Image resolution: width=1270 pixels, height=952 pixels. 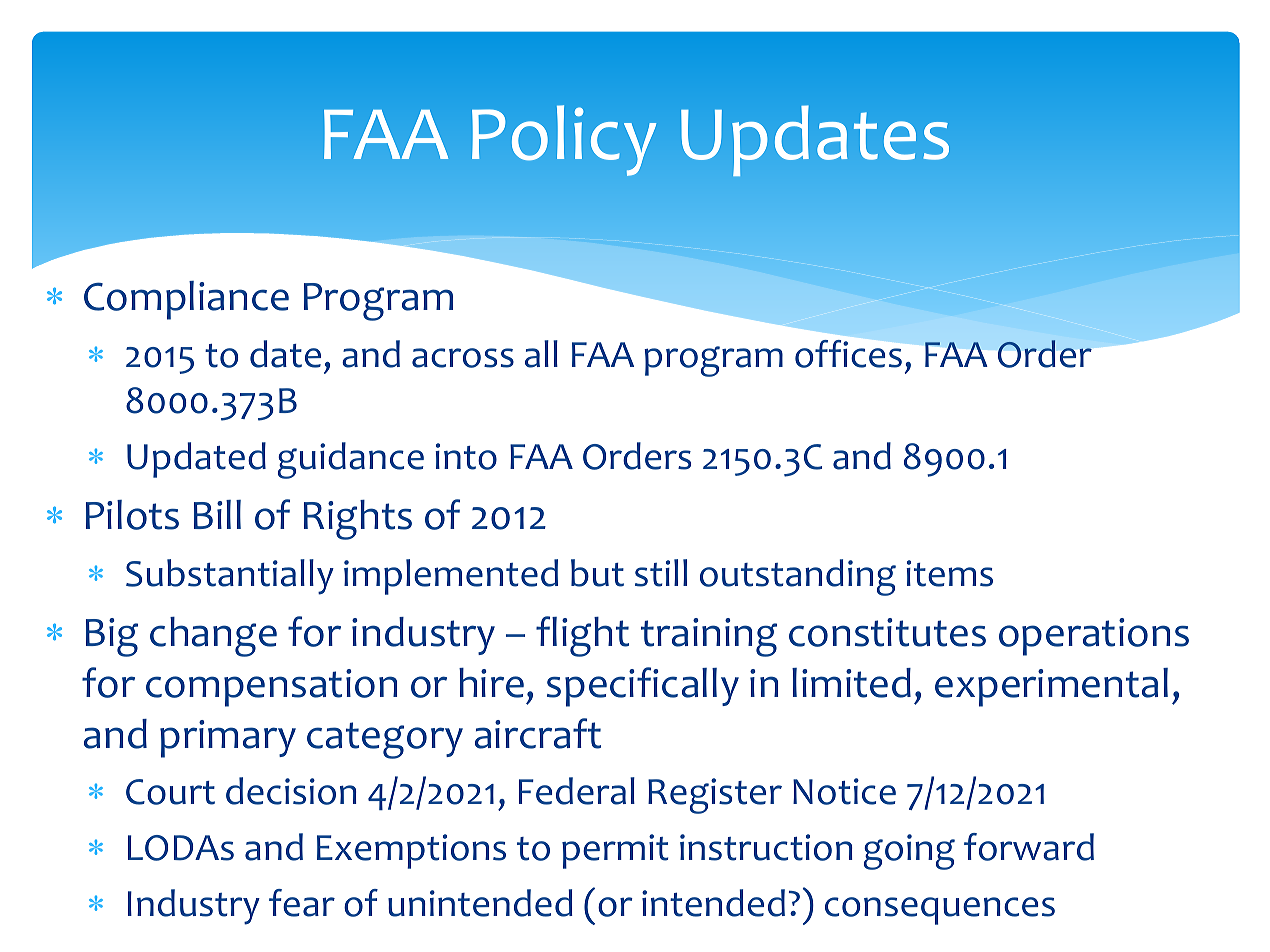 What do you see at coordinates (302, 903) in the page?
I see `fear` at bounding box center [302, 903].
